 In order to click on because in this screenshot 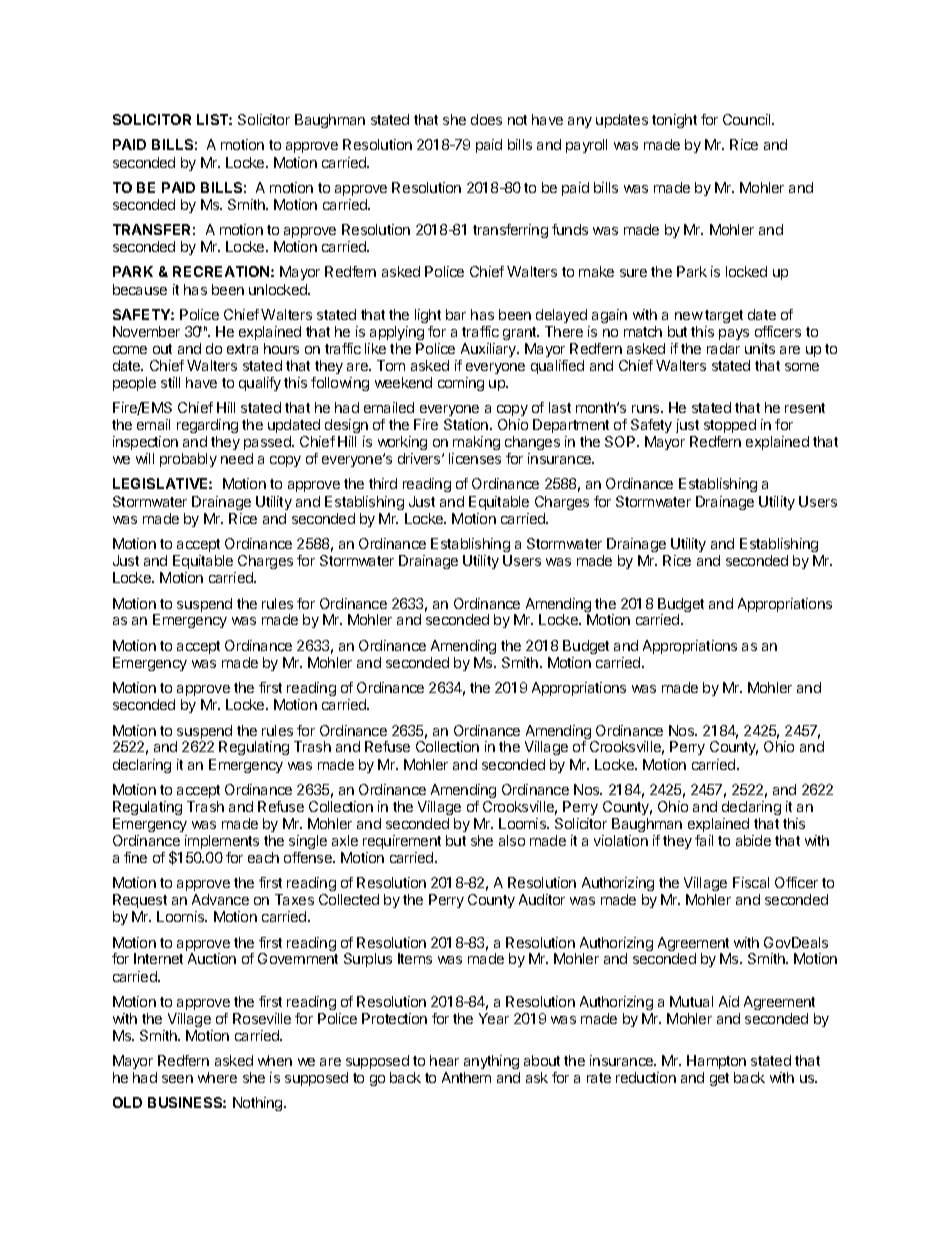, I will do `click(140, 289)`.
